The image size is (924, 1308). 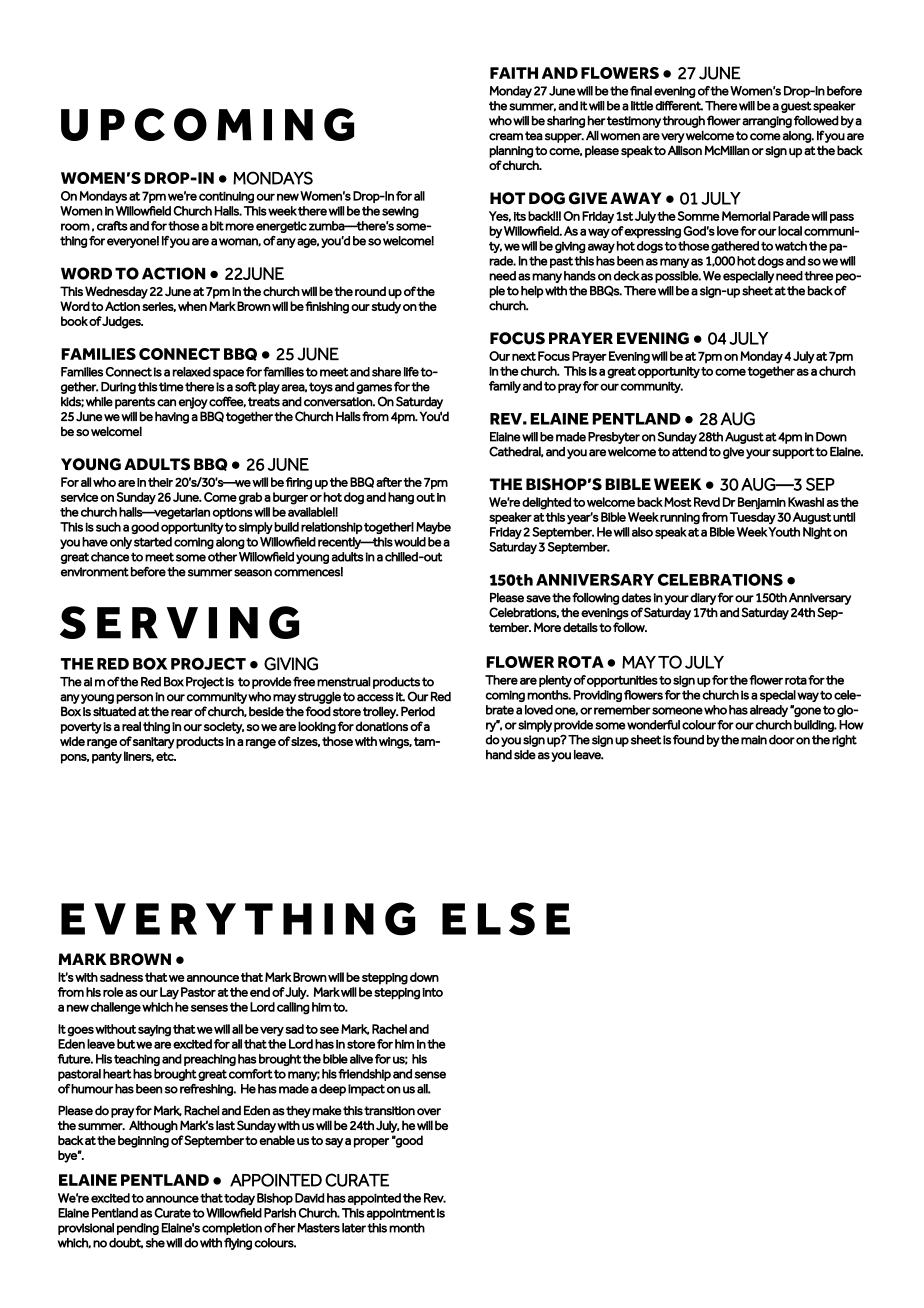 What do you see at coordinates (154, 743) in the screenshot?
I see `sanitary` at bounding box center [154, 743].
